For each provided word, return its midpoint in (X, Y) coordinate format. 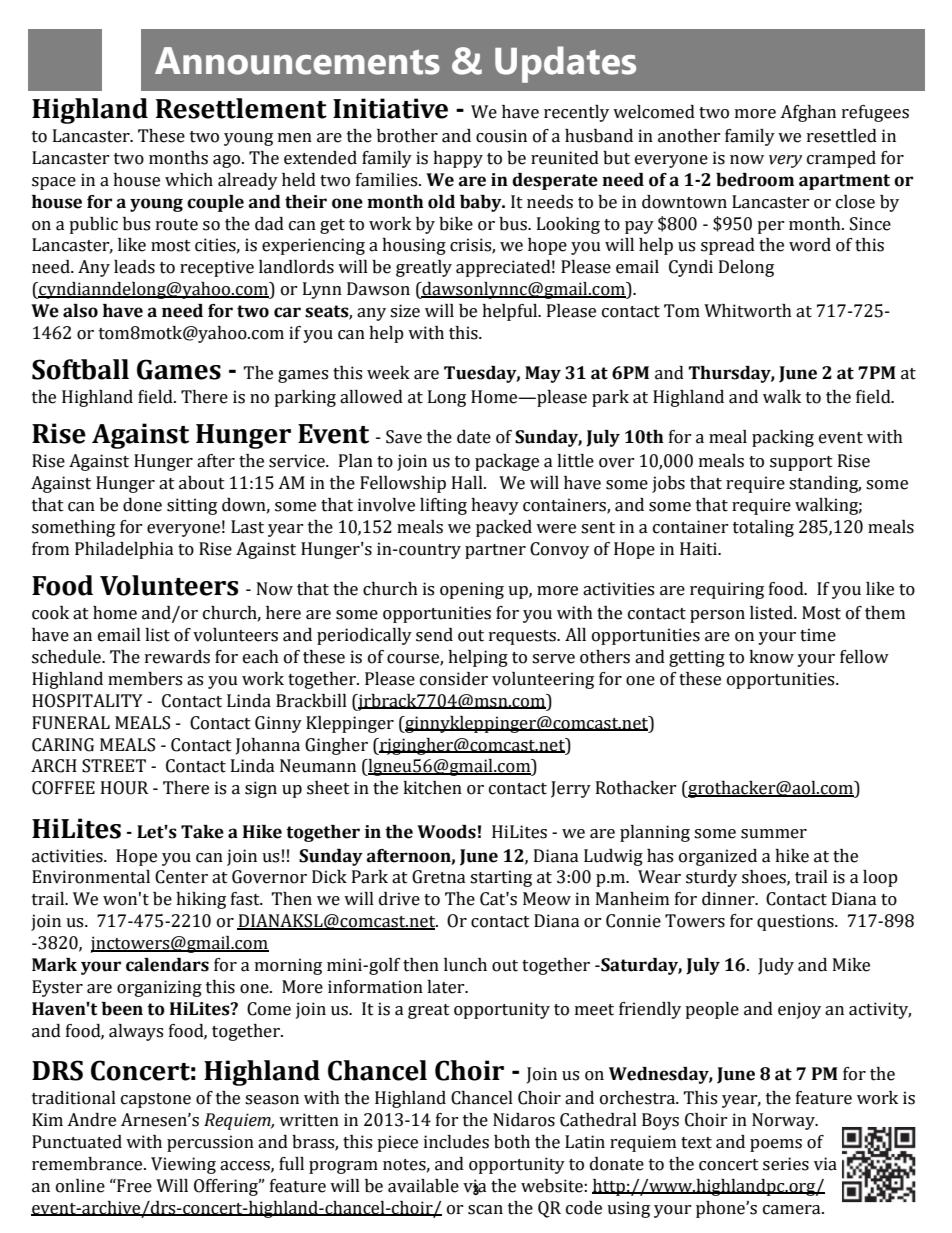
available (423, 1186)
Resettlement (241, 108)
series (786, 1164)
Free (133, 1186)
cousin (501, 136)
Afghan (808, 113)
